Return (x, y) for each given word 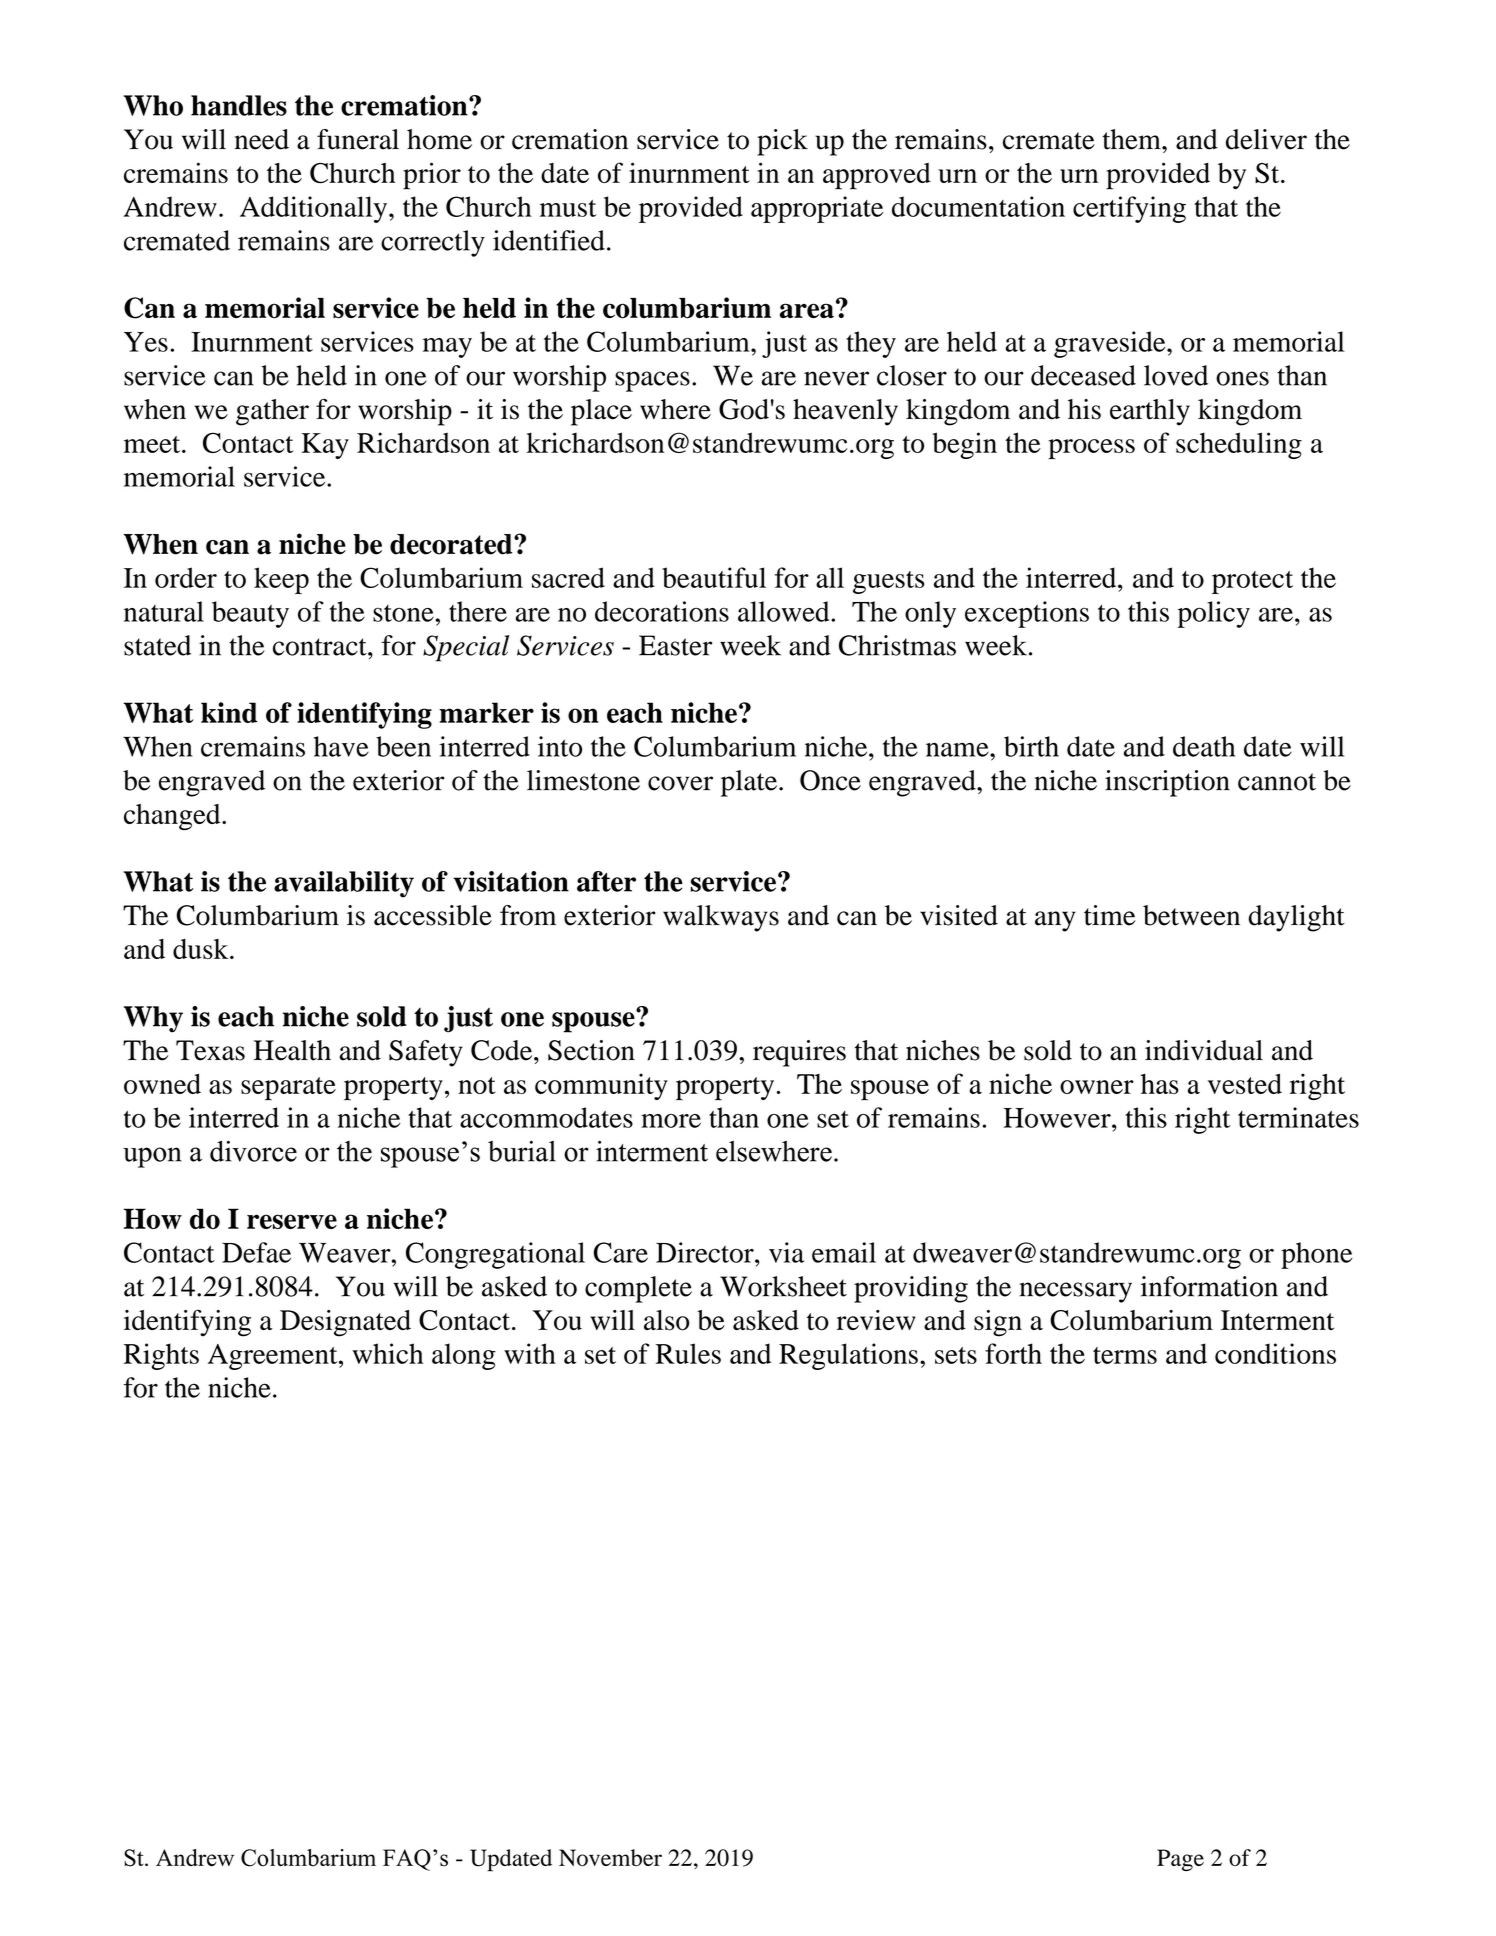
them (1132, 139)
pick (782, 142)
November (610, 1857)
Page (1180, 1860)
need (262, 139)
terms (1125, 1355)
